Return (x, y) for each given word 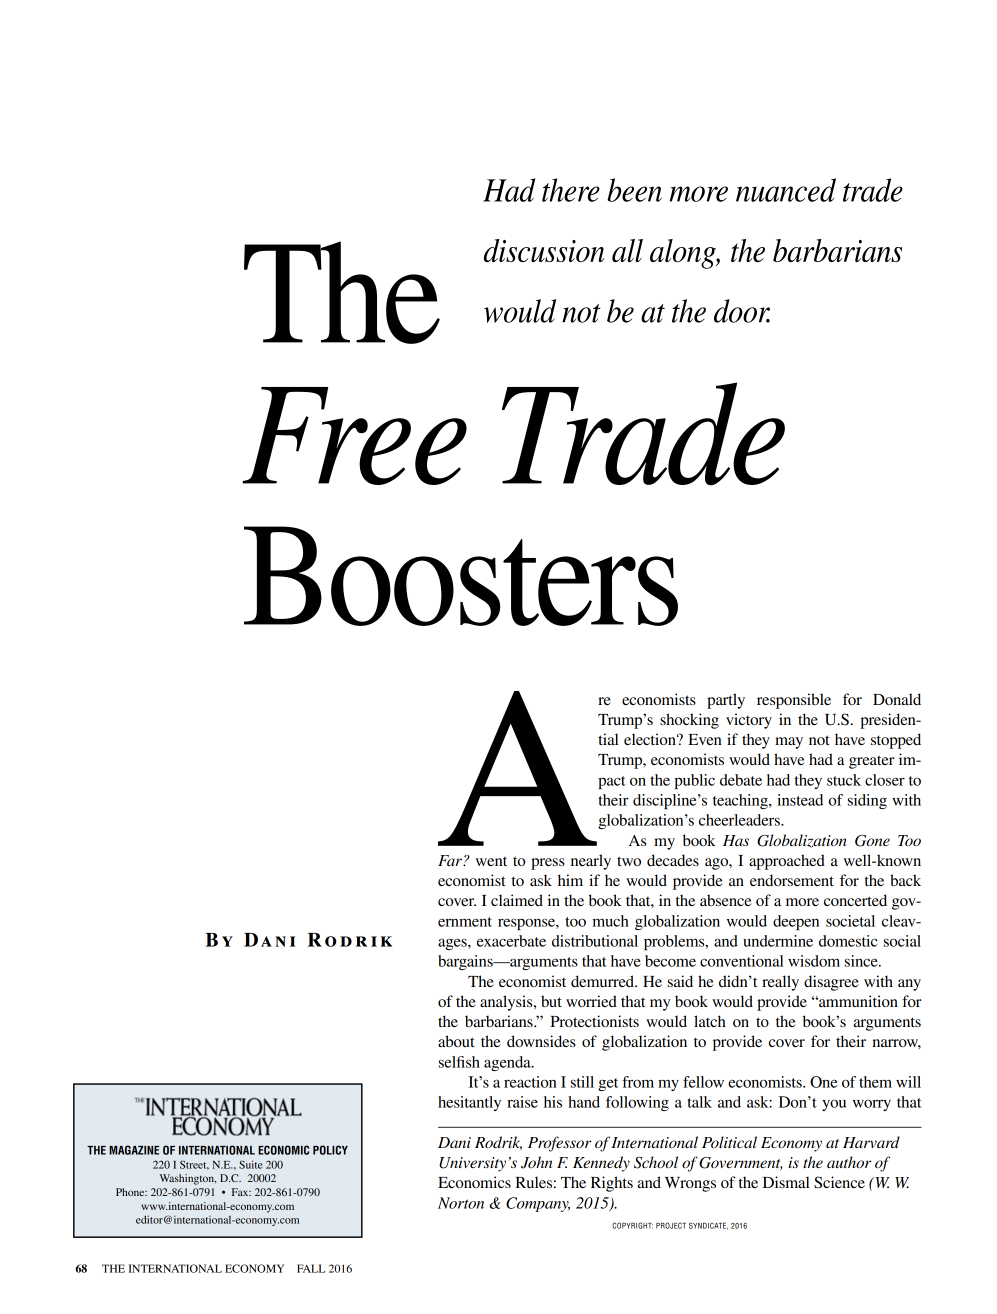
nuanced (786, 190)
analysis (507, 1003)
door (742, 311)
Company (538, 1204)
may (789, 743)
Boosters (461, 576)
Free (354, 436)
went (491, 861)
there (571, 190)
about (456, 1041)
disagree (831, 983)
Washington (187, 1179)
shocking (689, 721)
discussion (544, 251)
